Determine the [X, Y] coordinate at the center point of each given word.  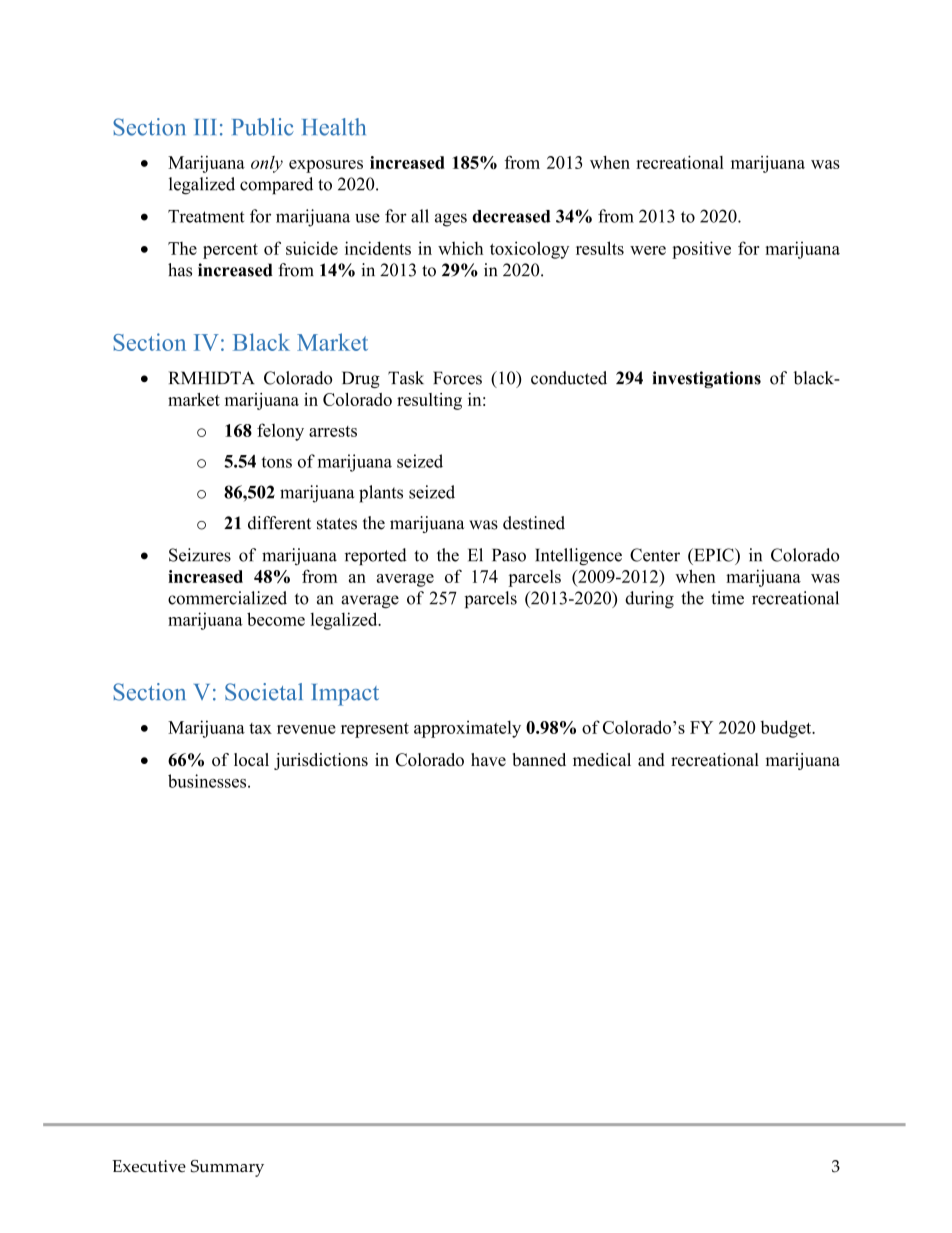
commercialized [227, 598]
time [727, 598]
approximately [467, 729]
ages [451, 220]
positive [701, 250]
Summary [227, 1168]
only [267, 164]
